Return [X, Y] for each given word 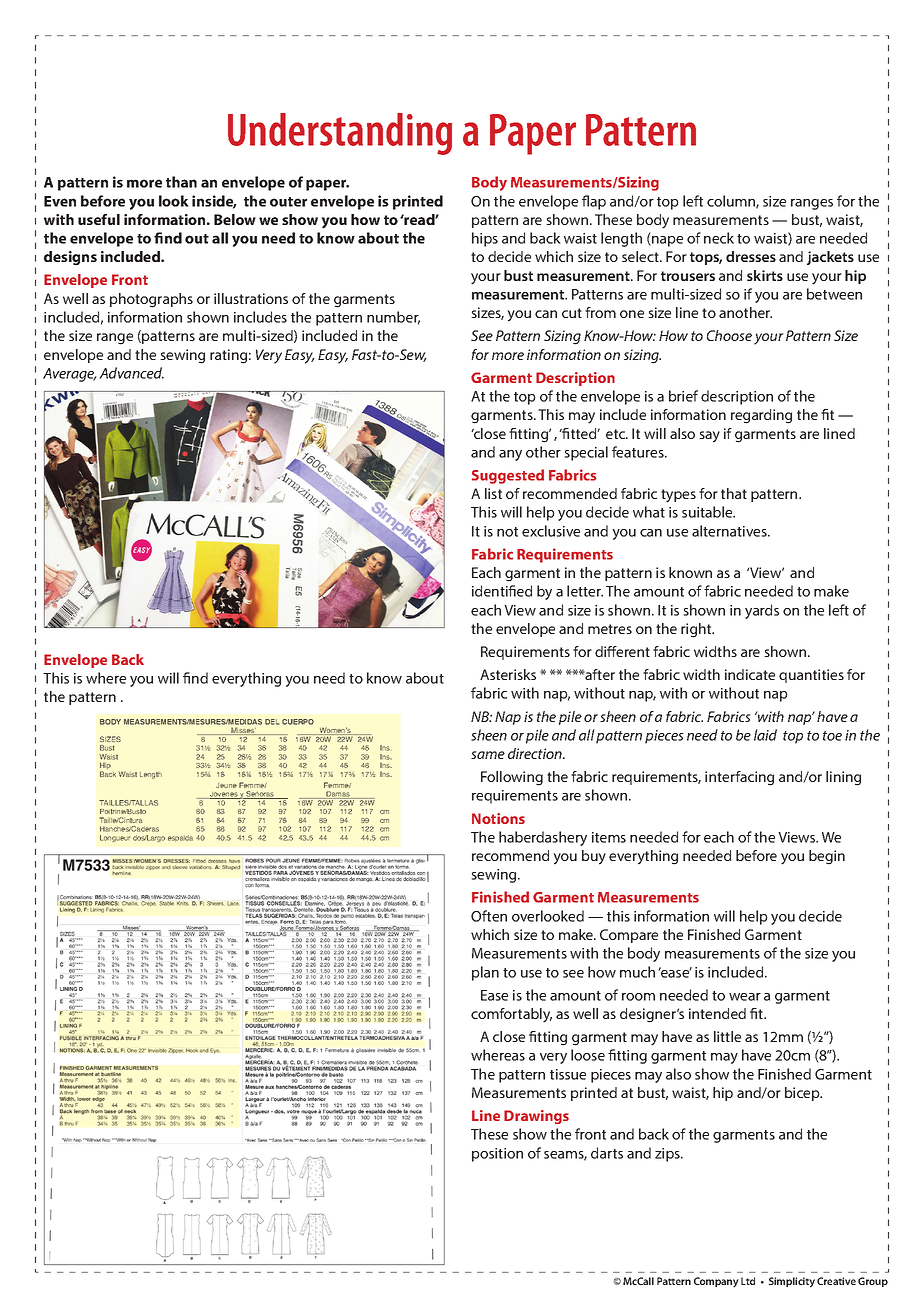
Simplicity [792, 1282]
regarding [761, 416]
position [497, 1155]
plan [485, 973]
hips [485, 239]
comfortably [511, 1015]
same [488, 755]
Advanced [131, 373]
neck [719, 238]
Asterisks [508, 674]
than [181, 182]
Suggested [508, 476]
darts [607, 1153]
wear [745, 997]
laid [765, 735]
